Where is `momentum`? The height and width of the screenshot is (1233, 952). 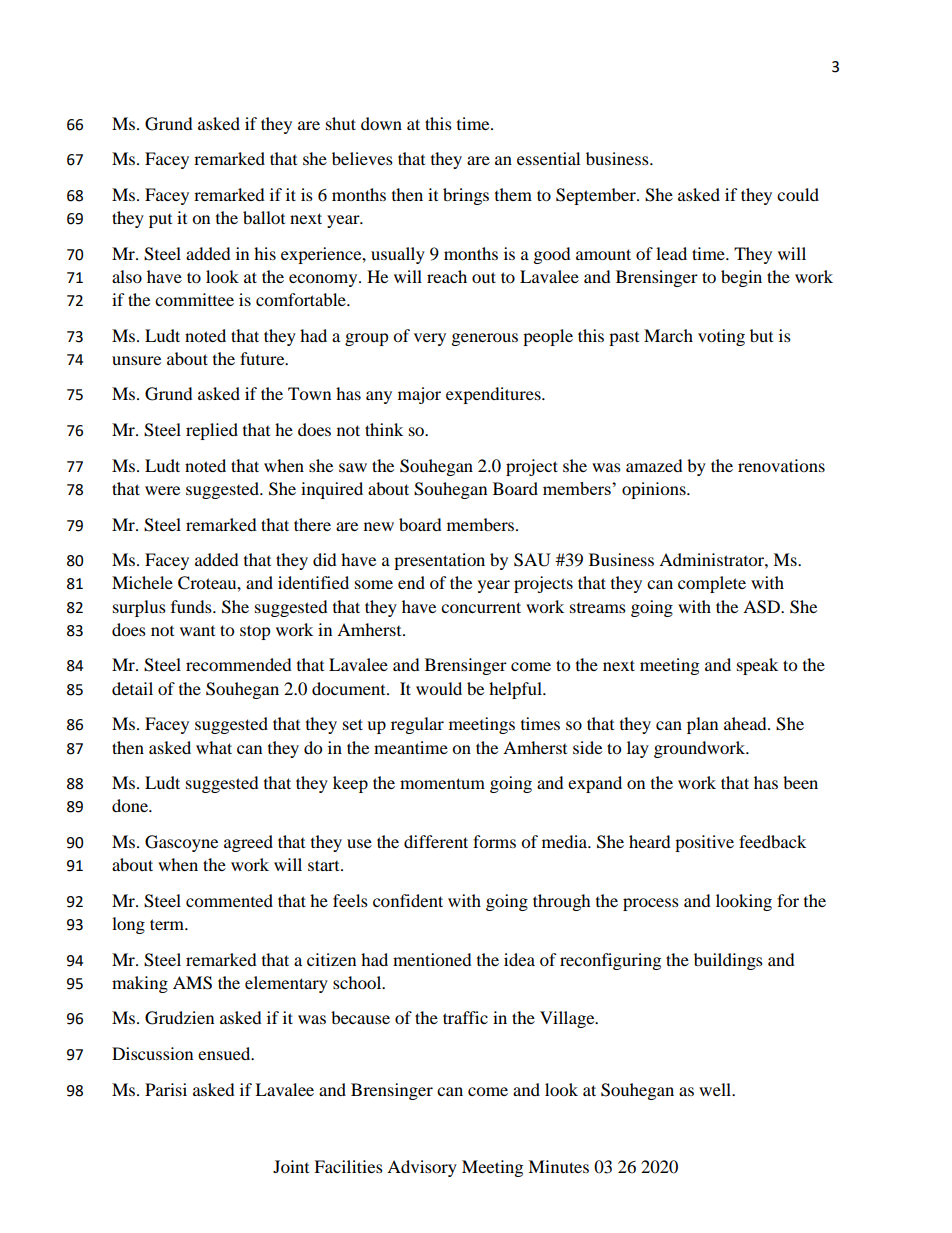
momentum is located at coordinates (442, 783).
